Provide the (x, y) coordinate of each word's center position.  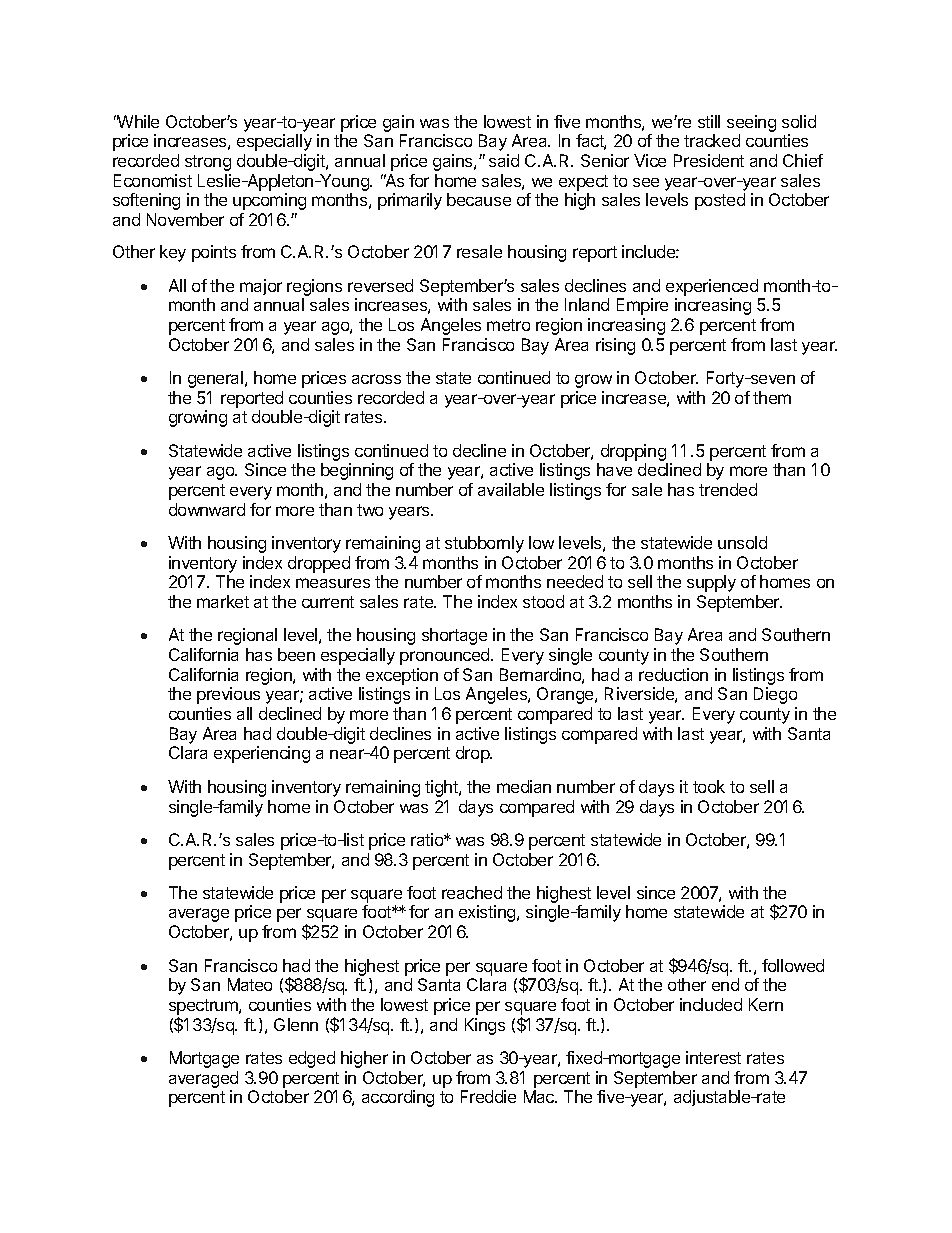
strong (208, 163)
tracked (712, 140)
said (504, 160)
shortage (454, 636)
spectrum (204, 1007)
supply (711, 583)
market (223, 601)
